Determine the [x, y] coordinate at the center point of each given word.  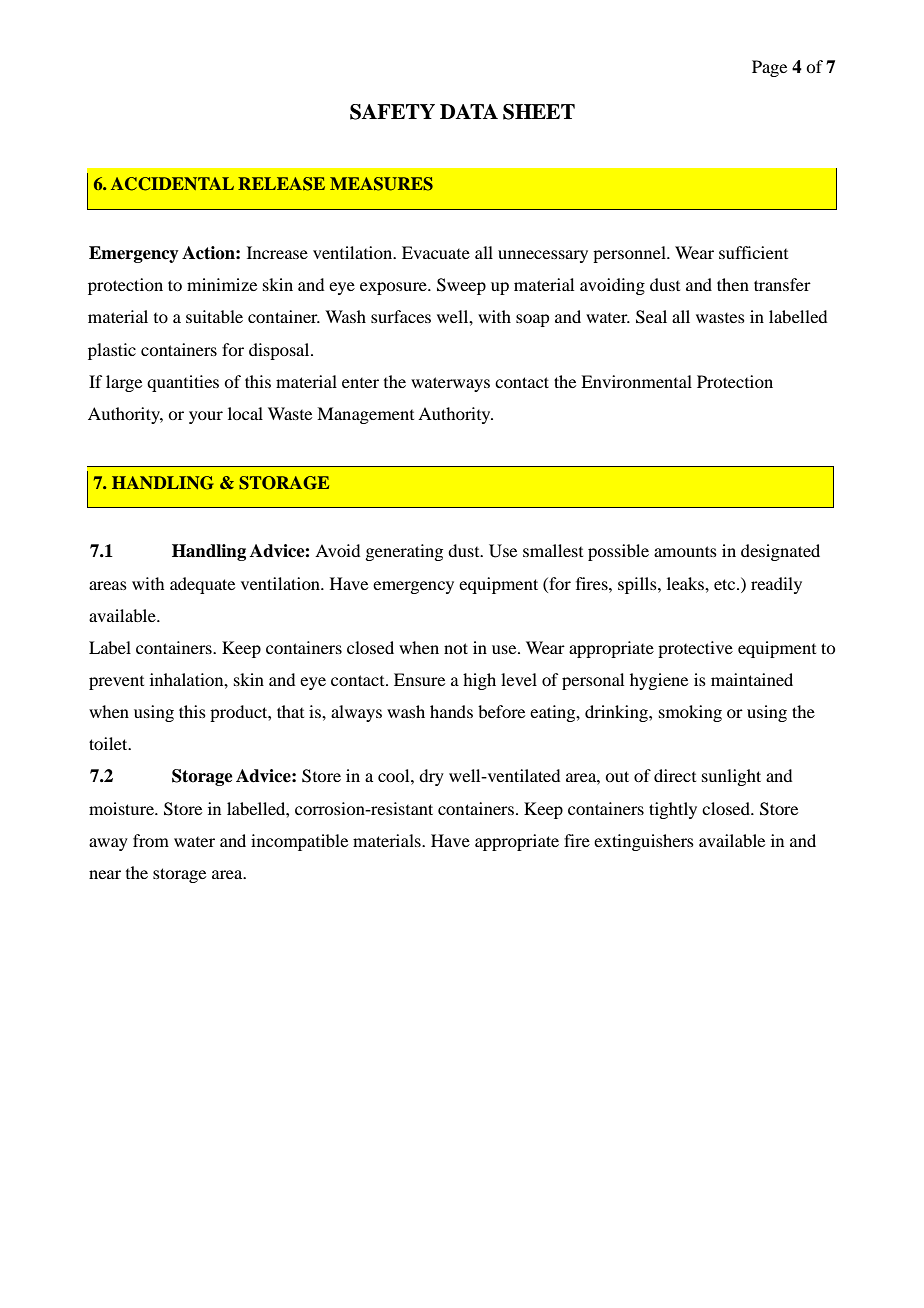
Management [365, 415]
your [206, 417]
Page [769, 68]
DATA [469, 111]
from [151, 840]
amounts [685, 551]
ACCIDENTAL [172, 184]
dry [431, 777]
